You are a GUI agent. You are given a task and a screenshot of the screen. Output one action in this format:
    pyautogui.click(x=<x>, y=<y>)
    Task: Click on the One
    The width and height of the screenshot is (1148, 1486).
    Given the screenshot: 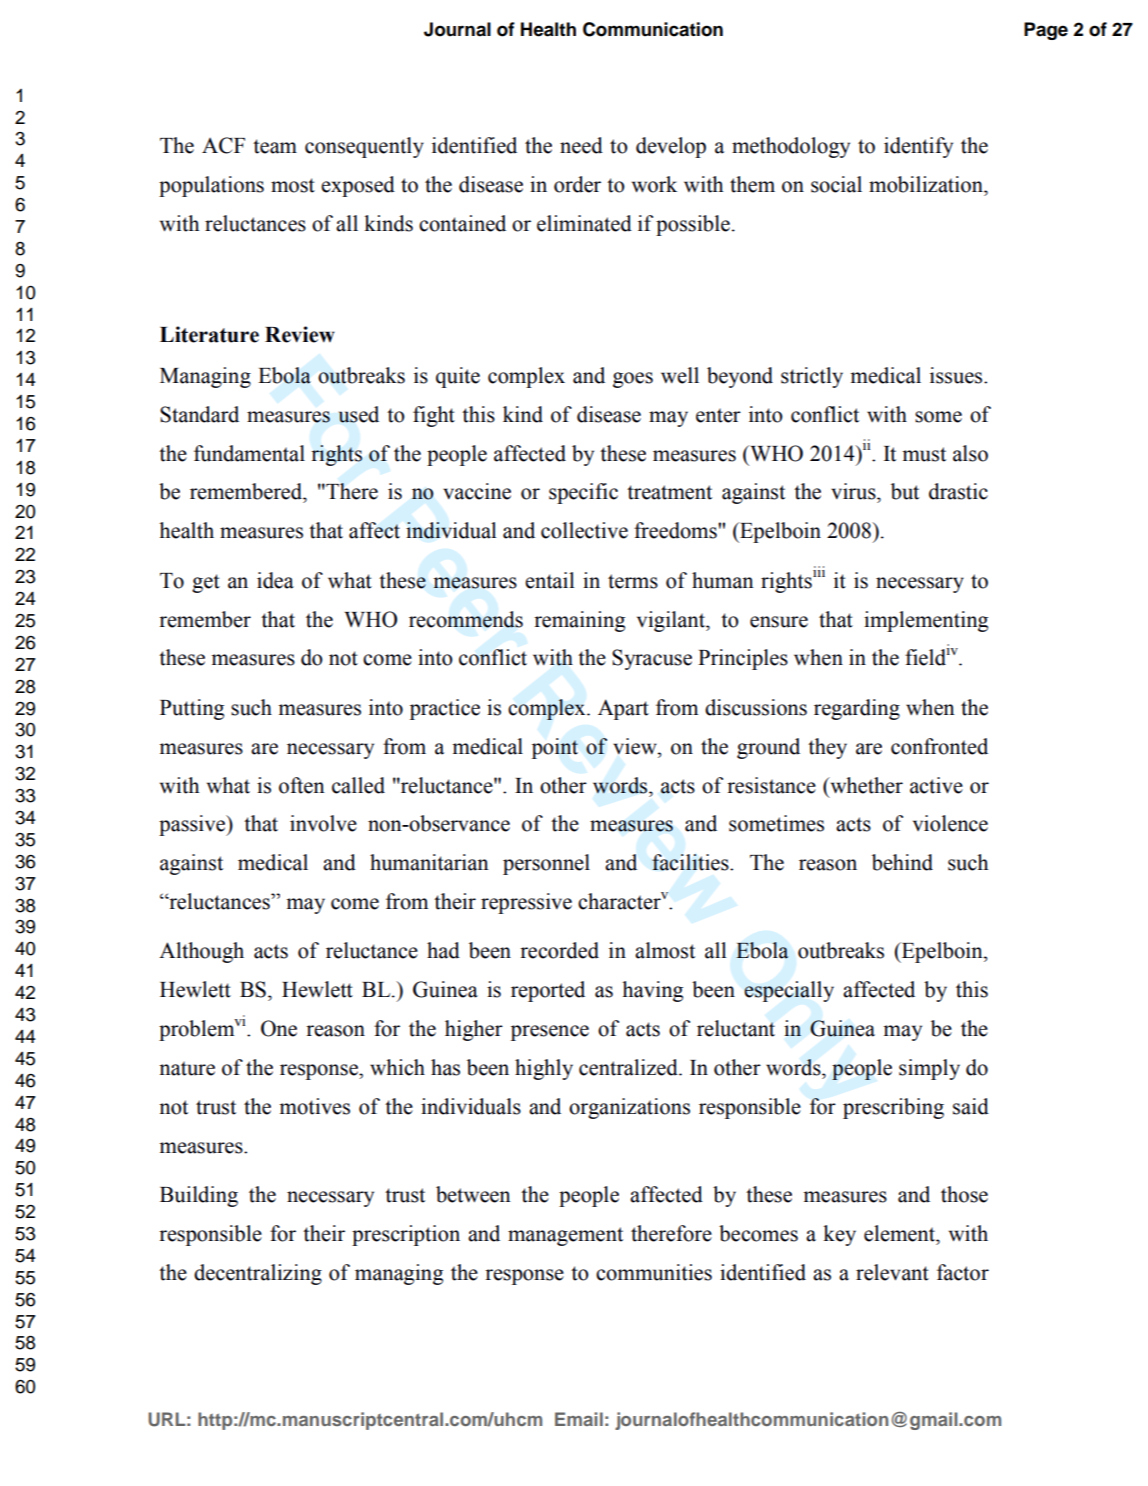 What is the action you would take?
    pyautogui.click(x=279, y=1028)
